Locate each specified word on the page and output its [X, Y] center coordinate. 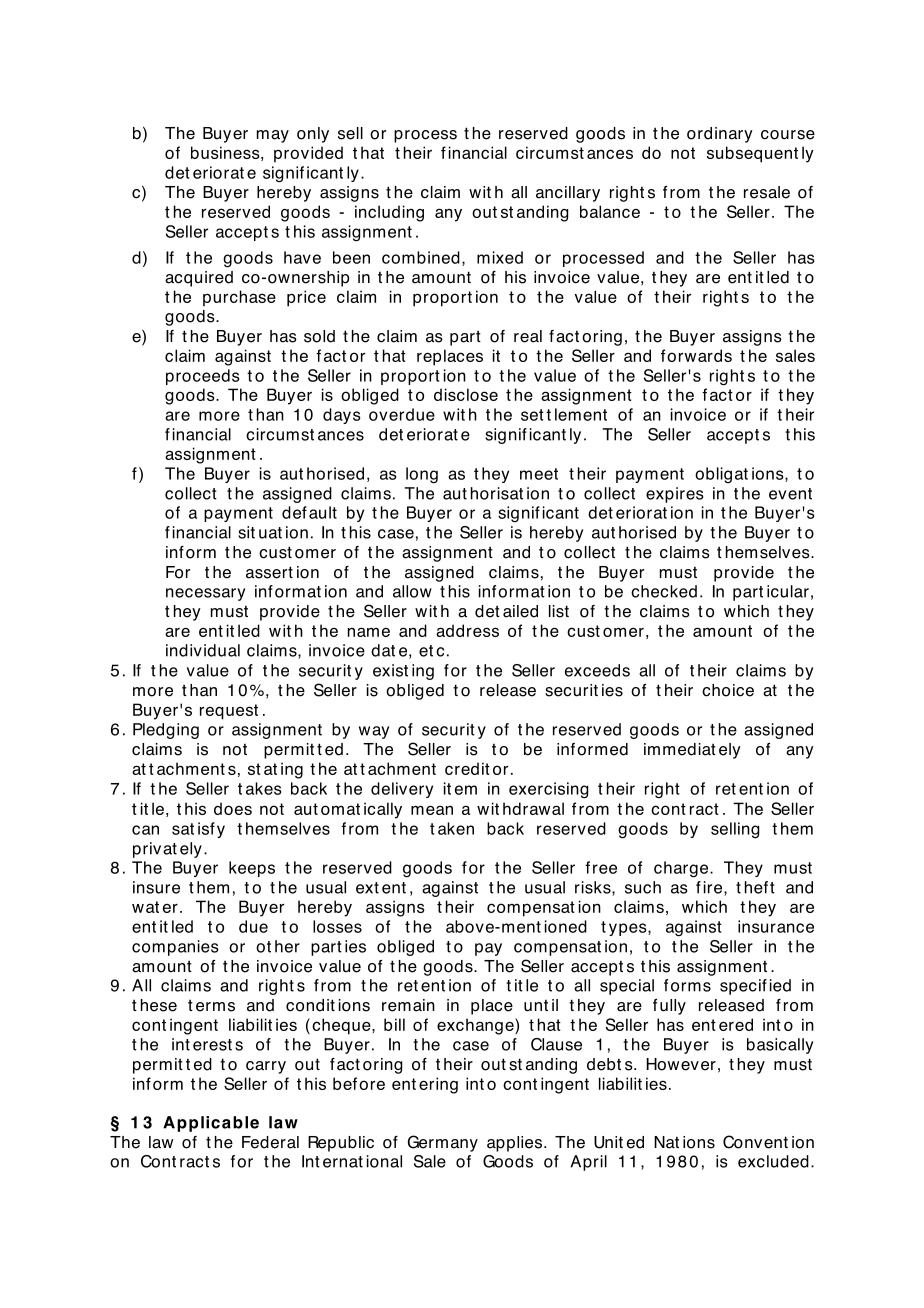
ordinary [720, 135]
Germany [443, 1143]
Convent [755, 1142]
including [389, 213]
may [273, 136]
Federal [270, 1142]
